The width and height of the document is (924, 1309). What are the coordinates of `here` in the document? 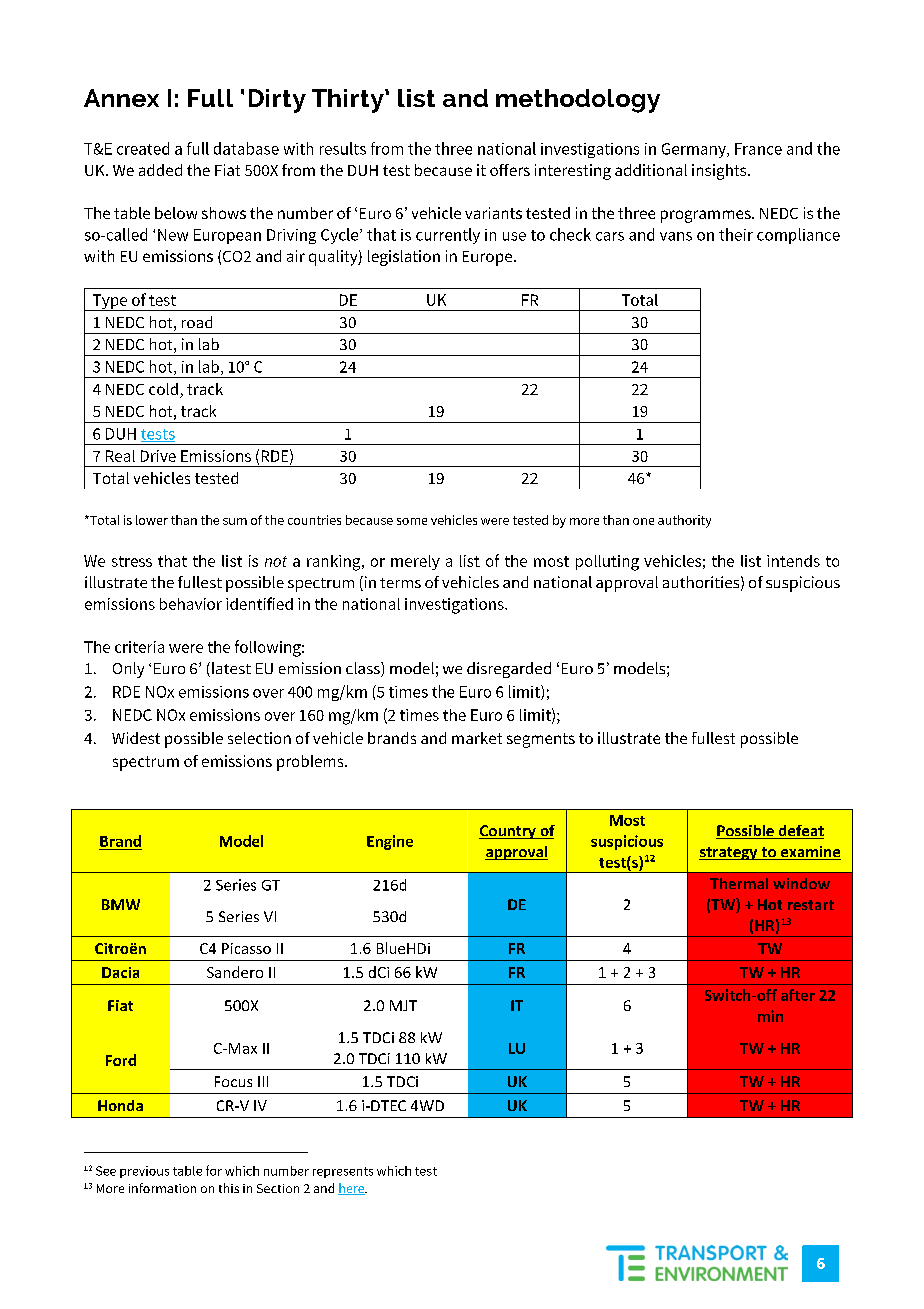 It's located at (352, 1189).
